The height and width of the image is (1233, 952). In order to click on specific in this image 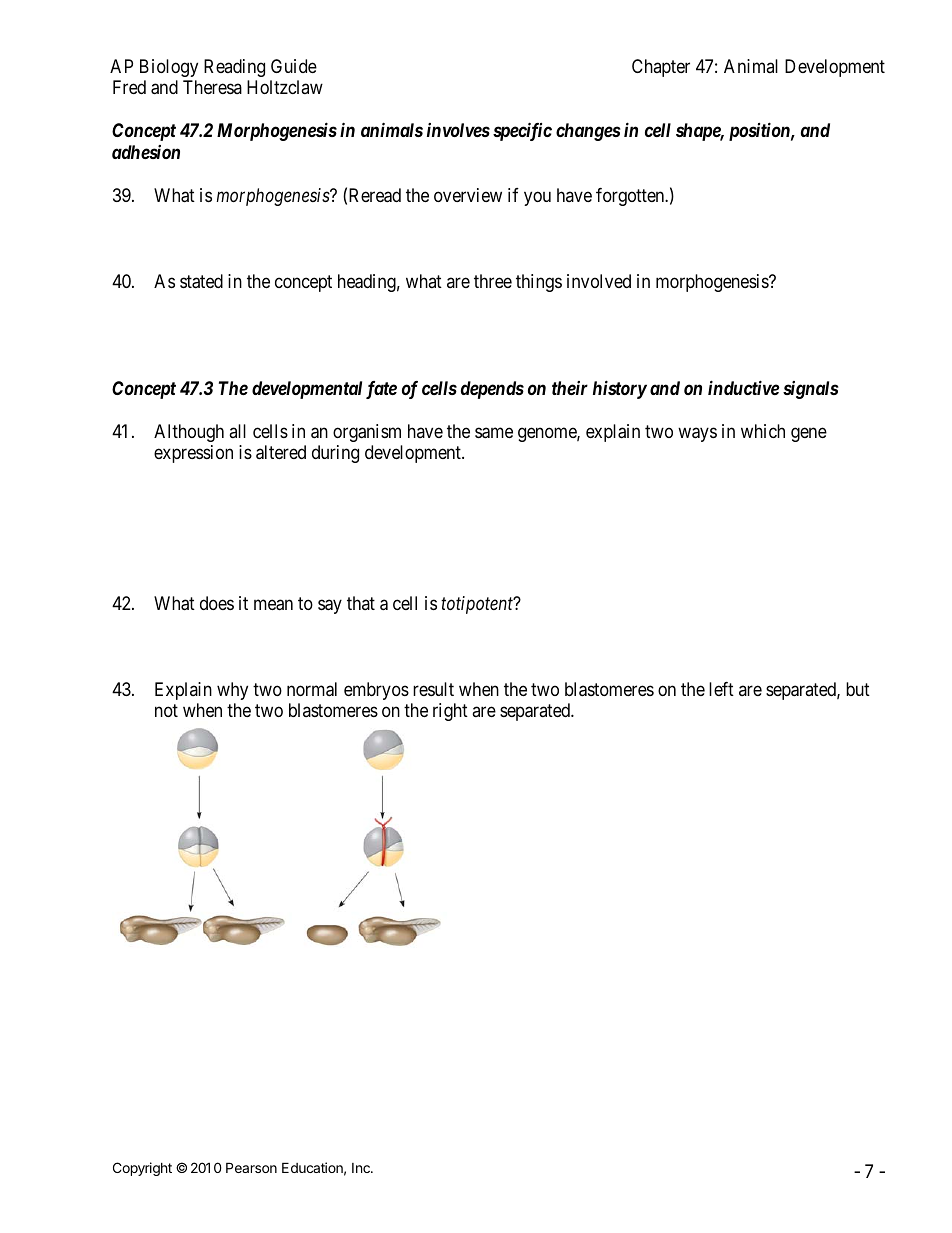, I will do `click(522, 131)`.
